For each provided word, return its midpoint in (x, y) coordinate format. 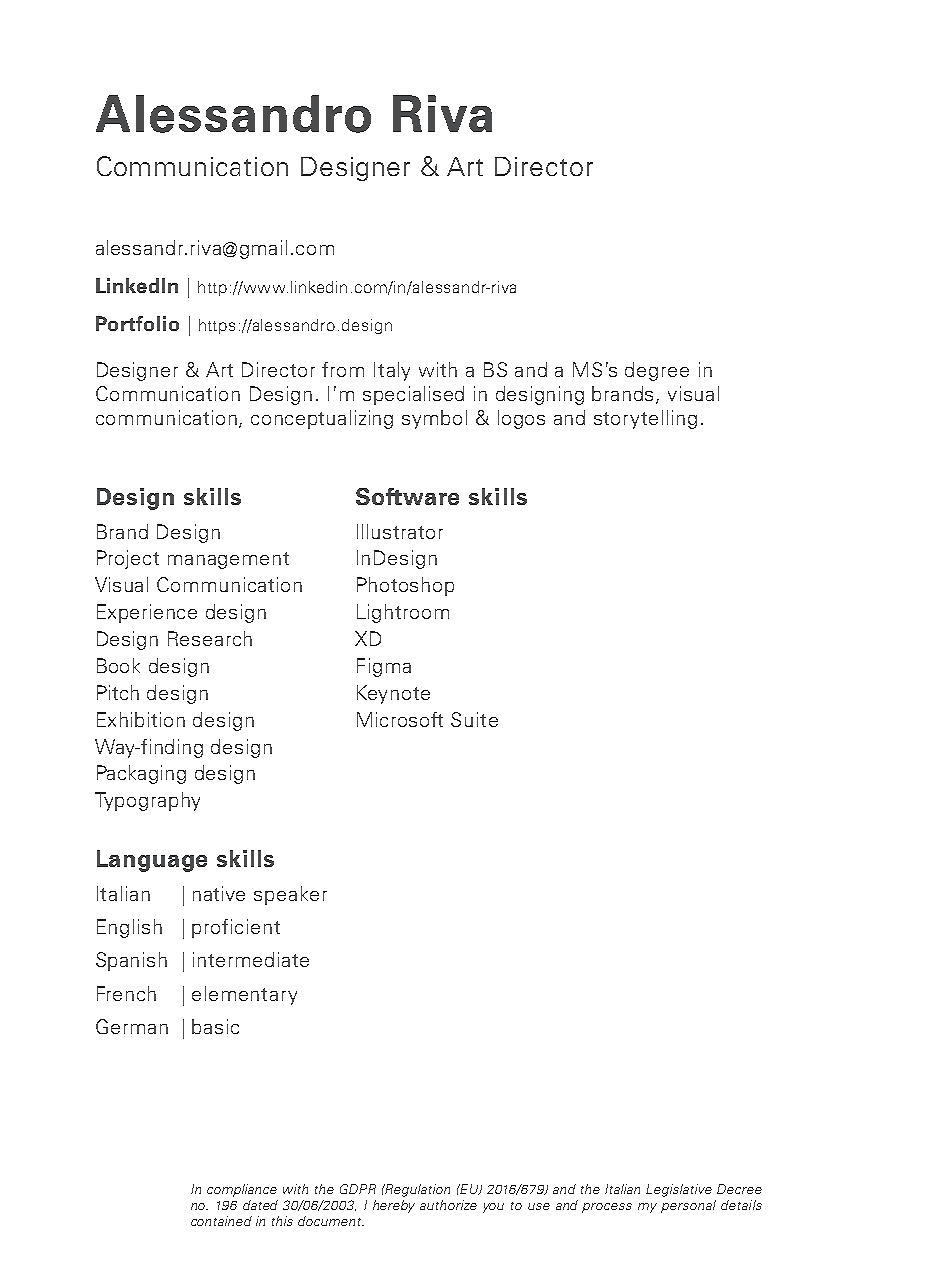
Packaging (141, 774)
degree (657, 371)
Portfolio (137, 323)
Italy (392, 371)
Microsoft (400, 719)
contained (221, 1221)
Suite (474, 719)
